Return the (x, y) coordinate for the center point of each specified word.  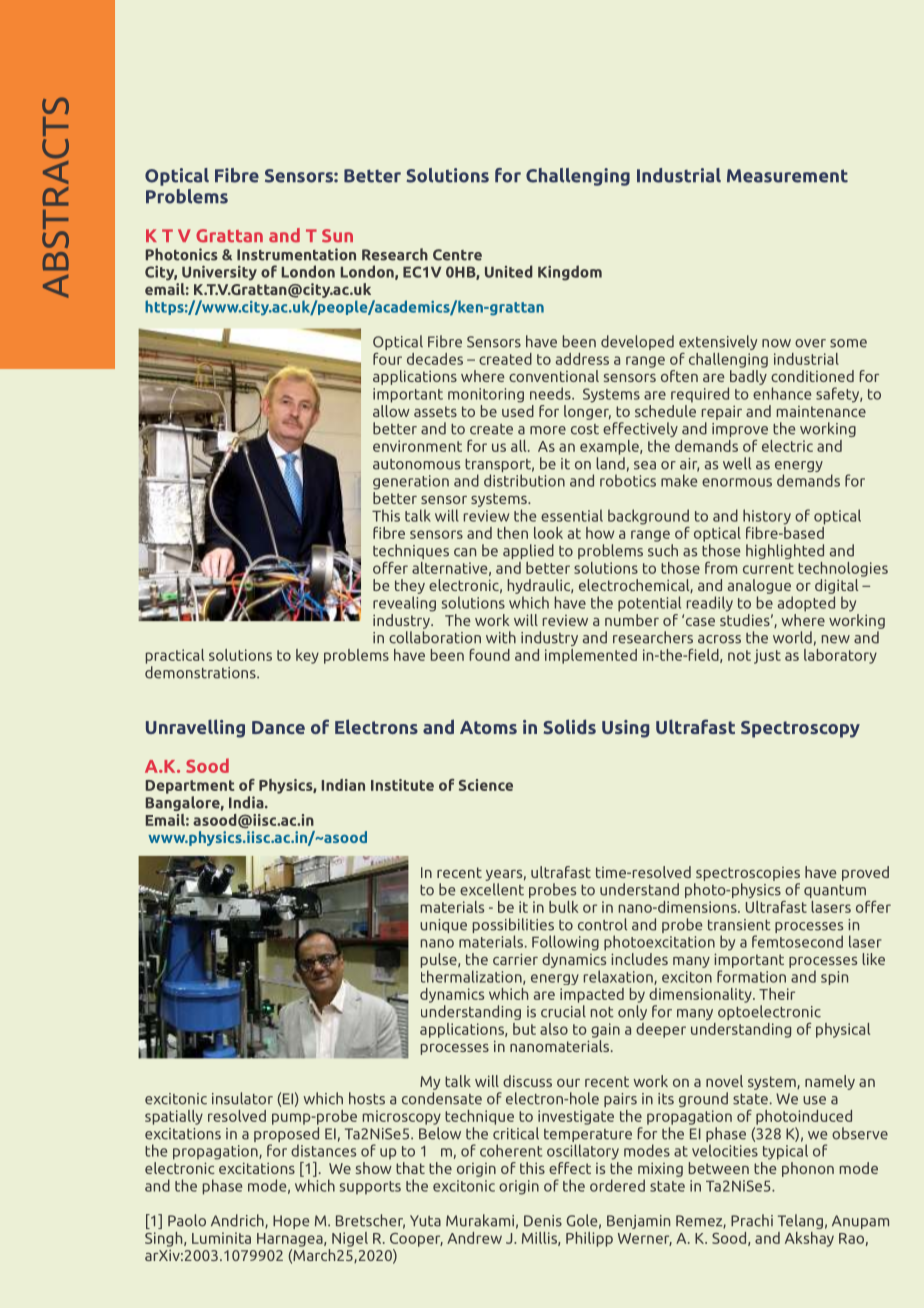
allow (391, 409)
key (307, 656)
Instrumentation (296, 254)
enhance (782, 393)
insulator (242, 1098)
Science (486, 785)
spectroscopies (748, 874)
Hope (291, 1222)
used (518, 409)
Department (190, 787)
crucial (563, 1011)
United (509, 271)
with (501, 637)
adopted (806, 604)
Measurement (787, 176)
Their (777, 994)
